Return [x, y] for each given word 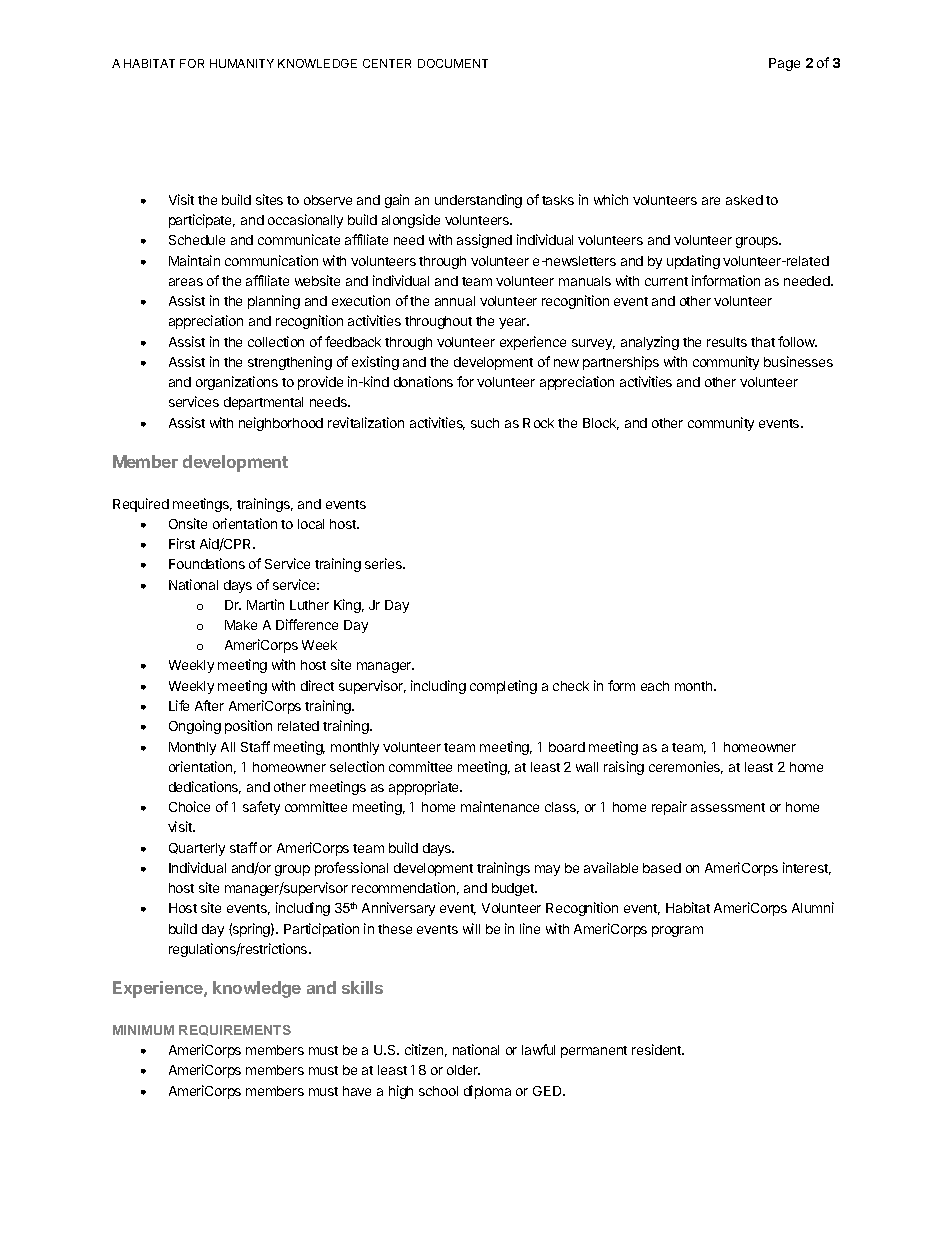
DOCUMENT [453, 63]
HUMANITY [242, 63]
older [463, 1070]
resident [658, 1049]
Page [784, 64]
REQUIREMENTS [235, 1030]
